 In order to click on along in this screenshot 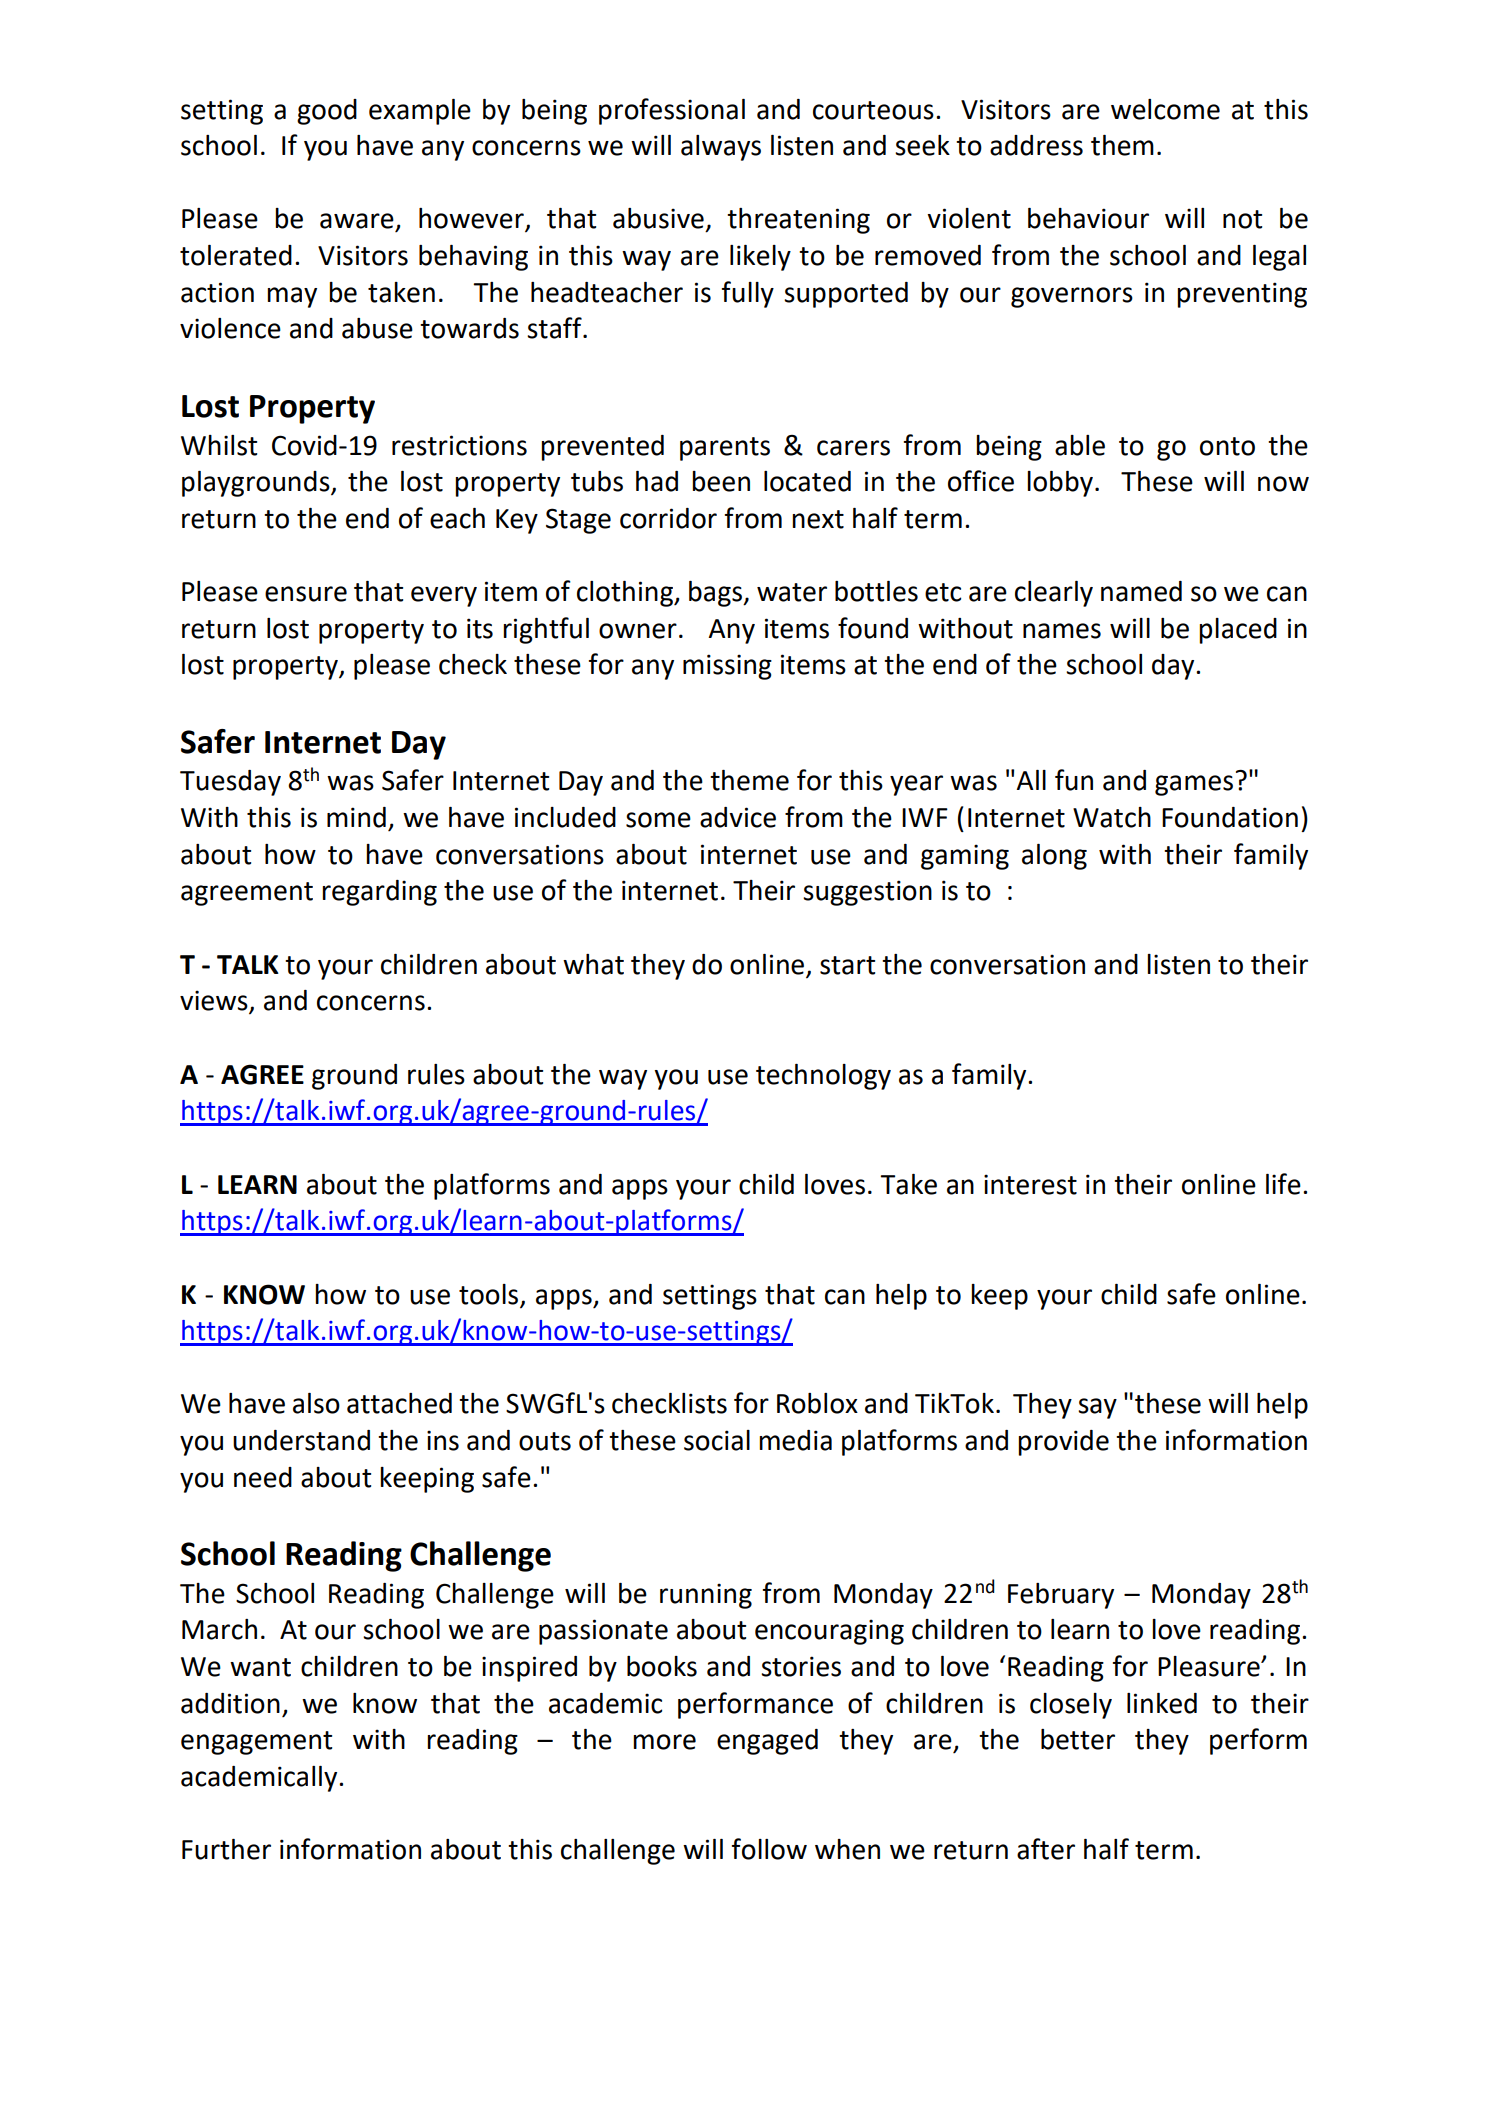, I will do `click(1054, 857)`.
